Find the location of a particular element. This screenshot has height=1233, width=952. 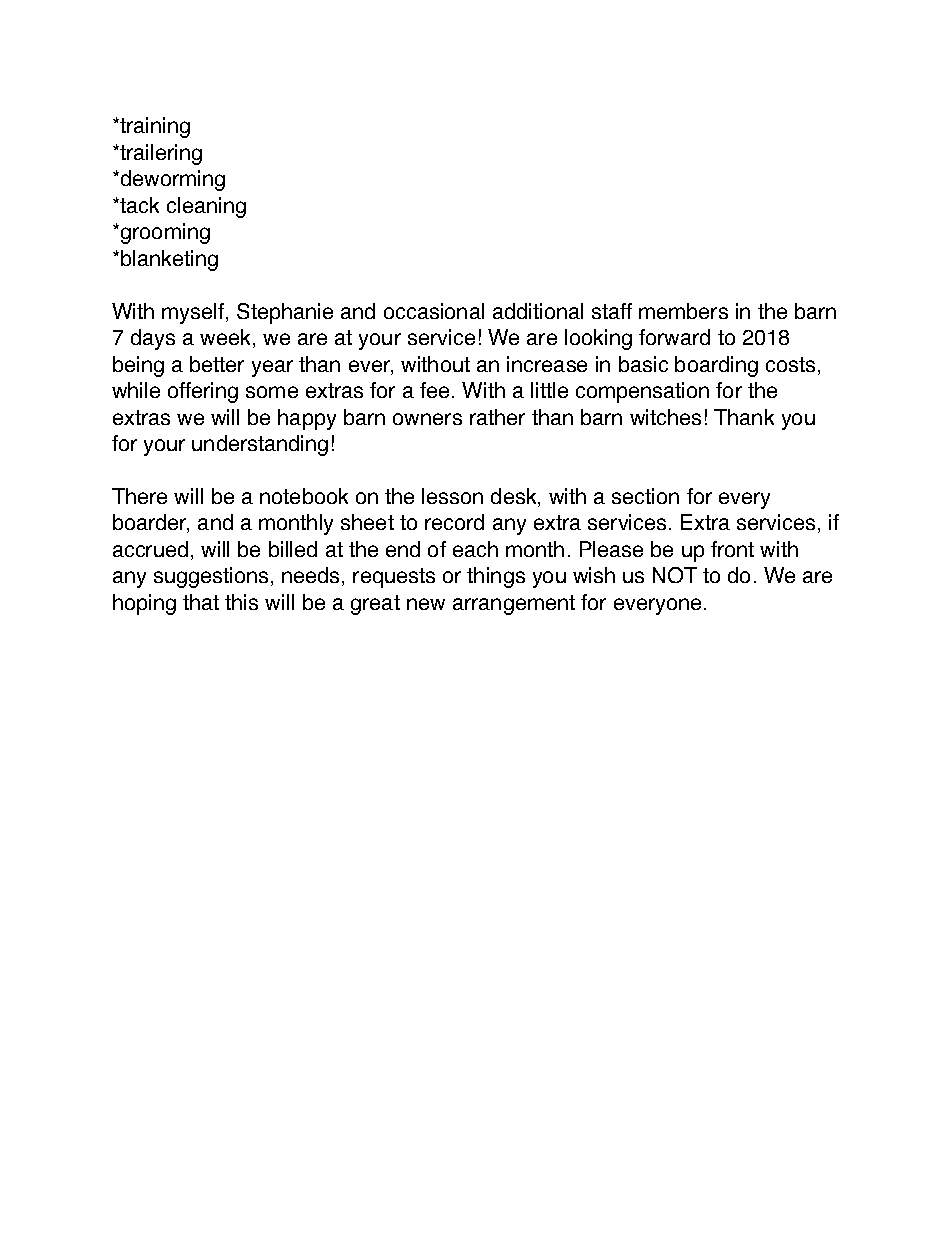

that is located at coordinates (201, 602).
